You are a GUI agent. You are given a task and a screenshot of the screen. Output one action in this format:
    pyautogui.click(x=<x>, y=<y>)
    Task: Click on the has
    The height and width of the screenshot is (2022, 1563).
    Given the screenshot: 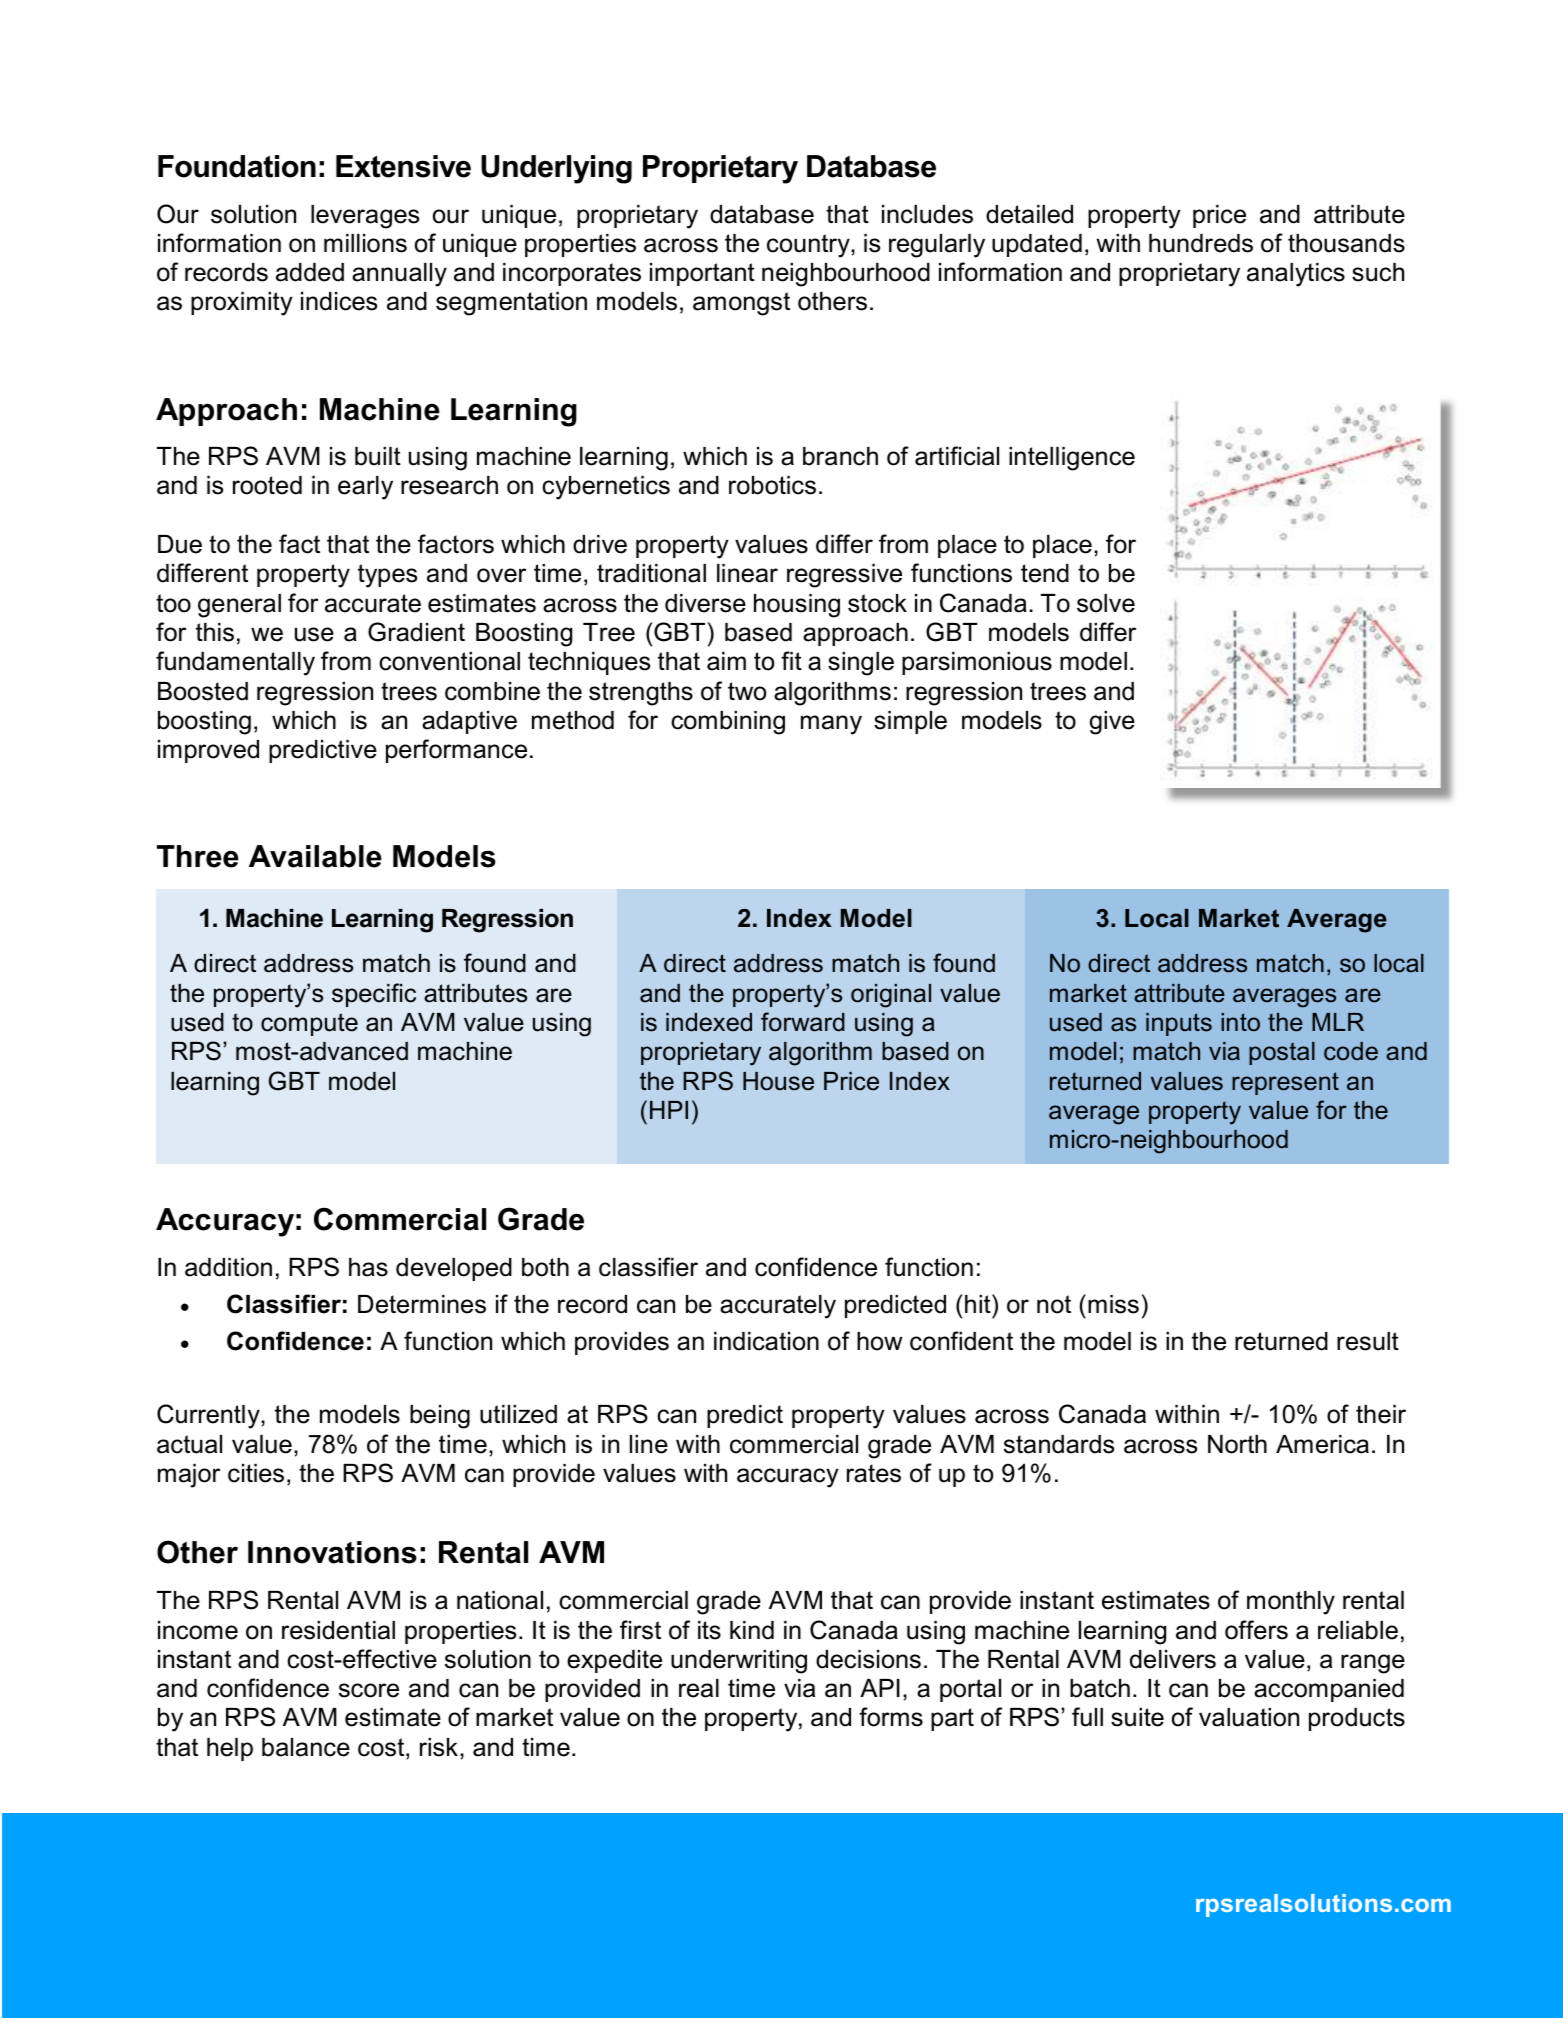 What is the action you would take?
    pyautogui.click(x=368, y=1267)
